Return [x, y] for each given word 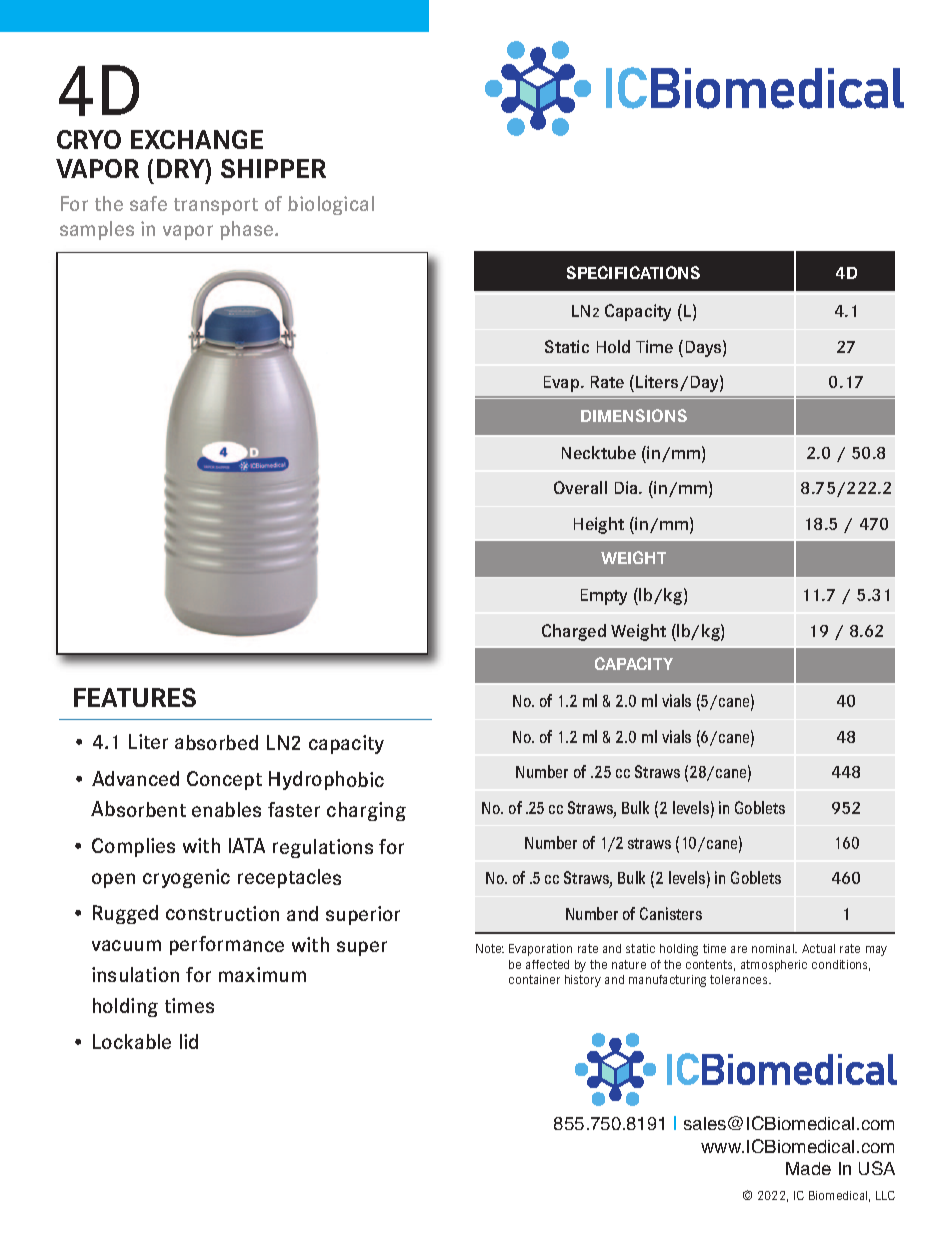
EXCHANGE [197, 139]
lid [189, 1041]
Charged [574, 632]
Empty [604, 597]
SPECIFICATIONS [633, 272]
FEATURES [135, 697]
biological [331, 205]
